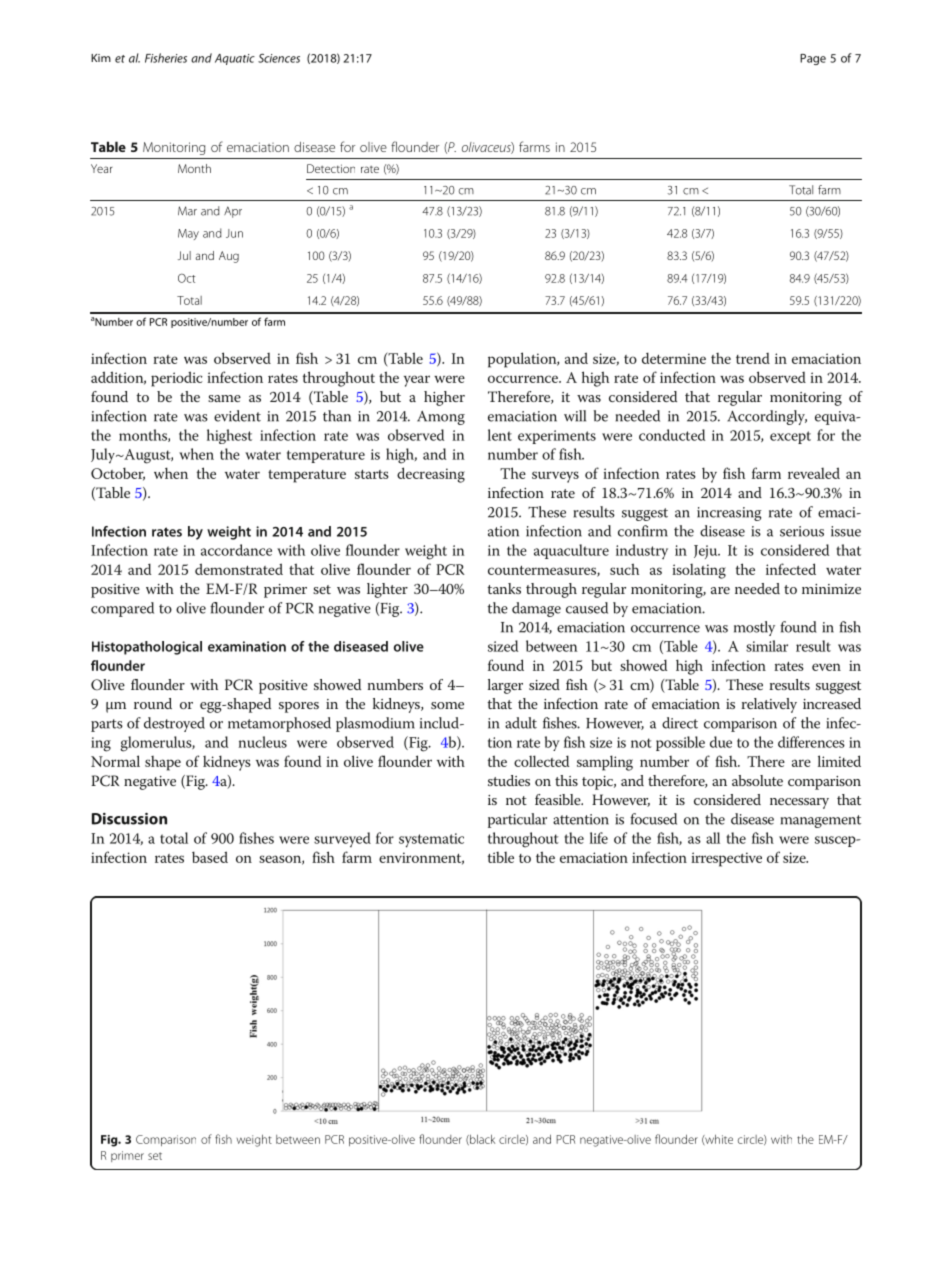 This screenshot has height=1265, width=952. Describe the element at coordinates (813, 59) in the screenshot. I see `Page` at that location.
